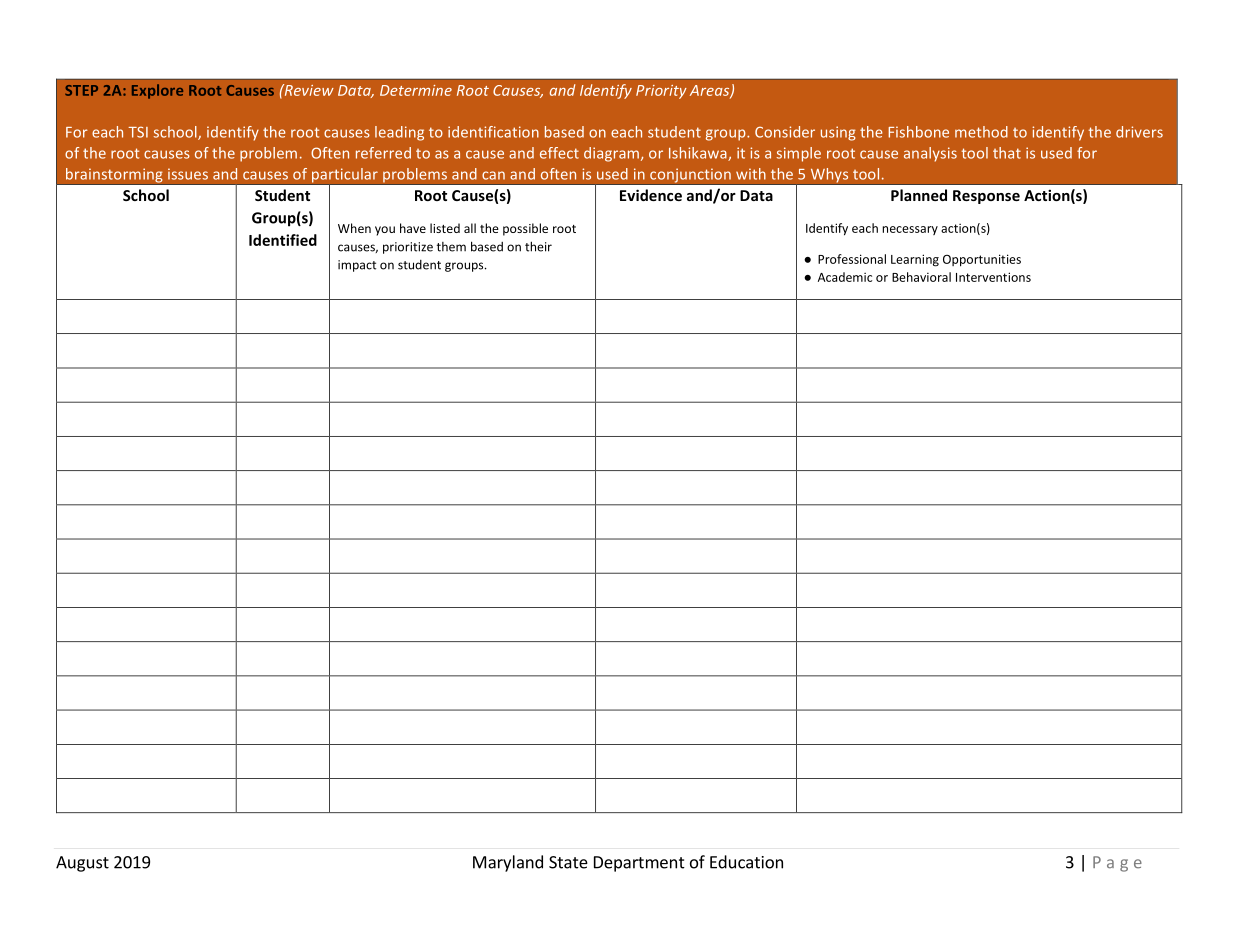  What do you see at coordinates (639, 864) in the screenshot?
I see `Department` at bounding box center [639, 864].
